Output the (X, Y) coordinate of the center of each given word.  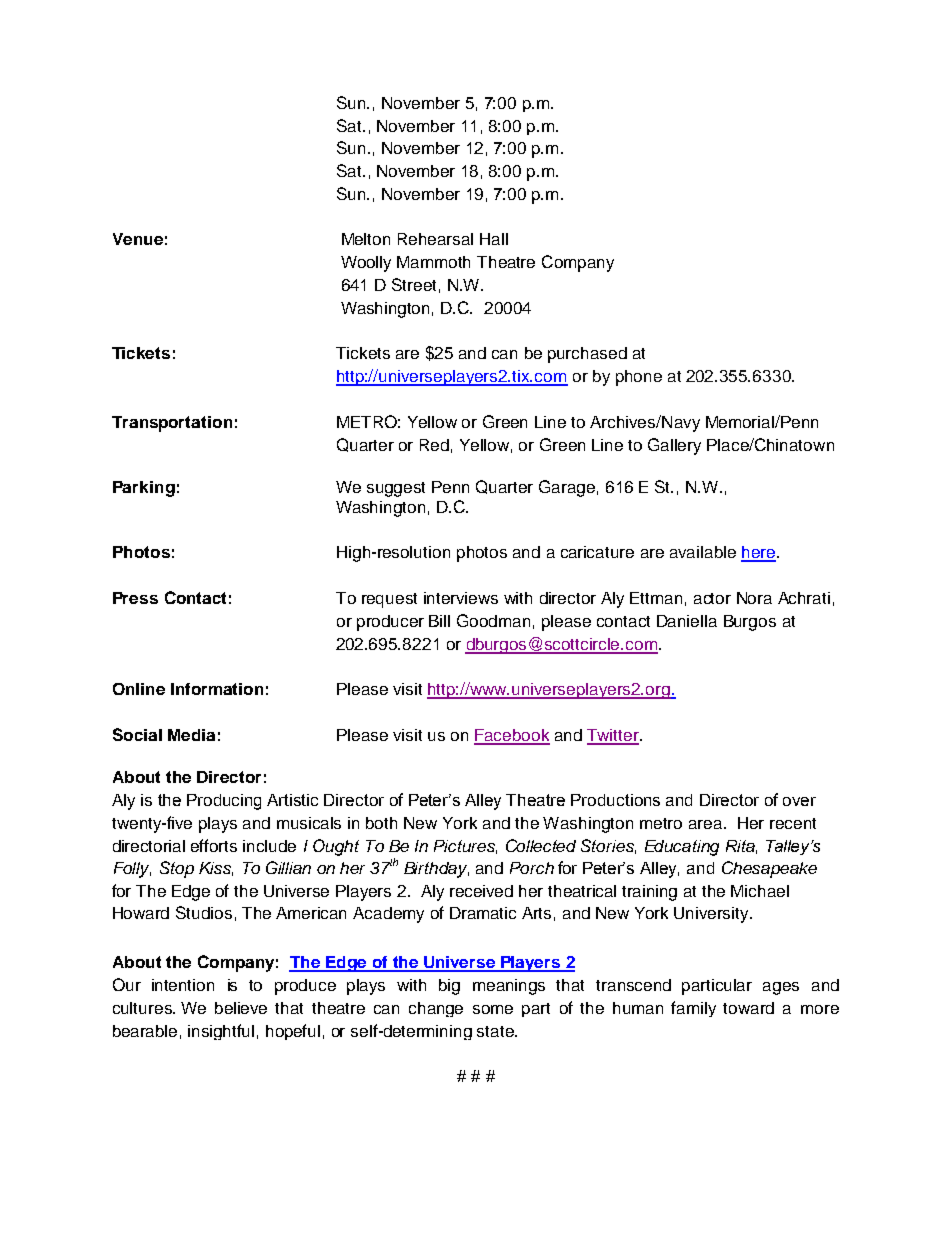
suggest (396, 489)
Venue (138, 239)
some (493, 1009)
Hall (494, 239)
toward (748, 1008)
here (759, 553)
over (799, 801)
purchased (587, 355)
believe (241, 1008)
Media (191, 735)
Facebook (512, 736)
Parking (144, 489)
